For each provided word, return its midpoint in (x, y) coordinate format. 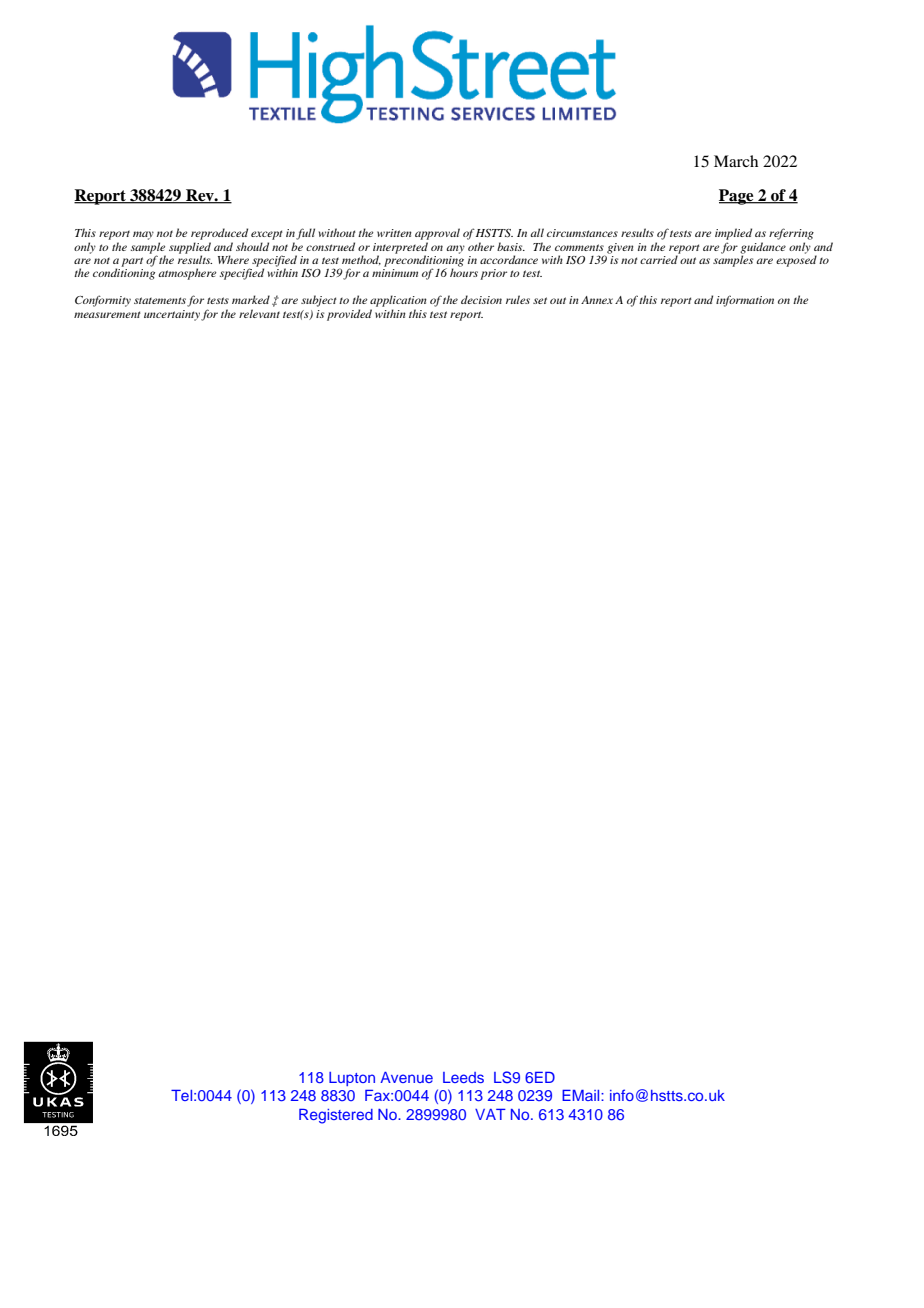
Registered (336, 1116)
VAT (490, 1114)
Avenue (406, 1077)
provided (349, 315)
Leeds (463, 1077)
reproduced (219, 234)
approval (437, 234)
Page (737, 197)
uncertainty (172, 315)
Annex (597, 300)
